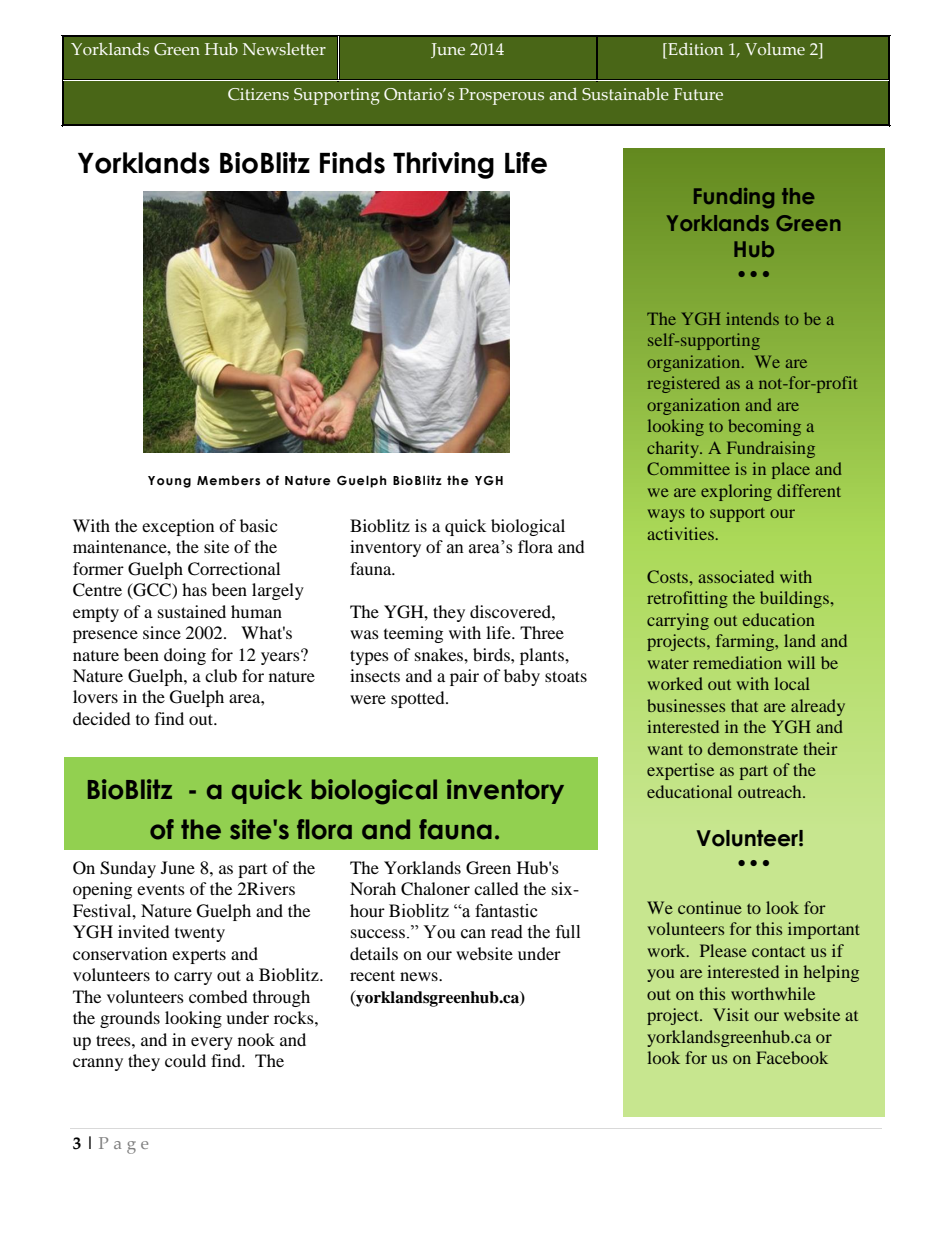  I want to click on Future, so click(698, 94).
